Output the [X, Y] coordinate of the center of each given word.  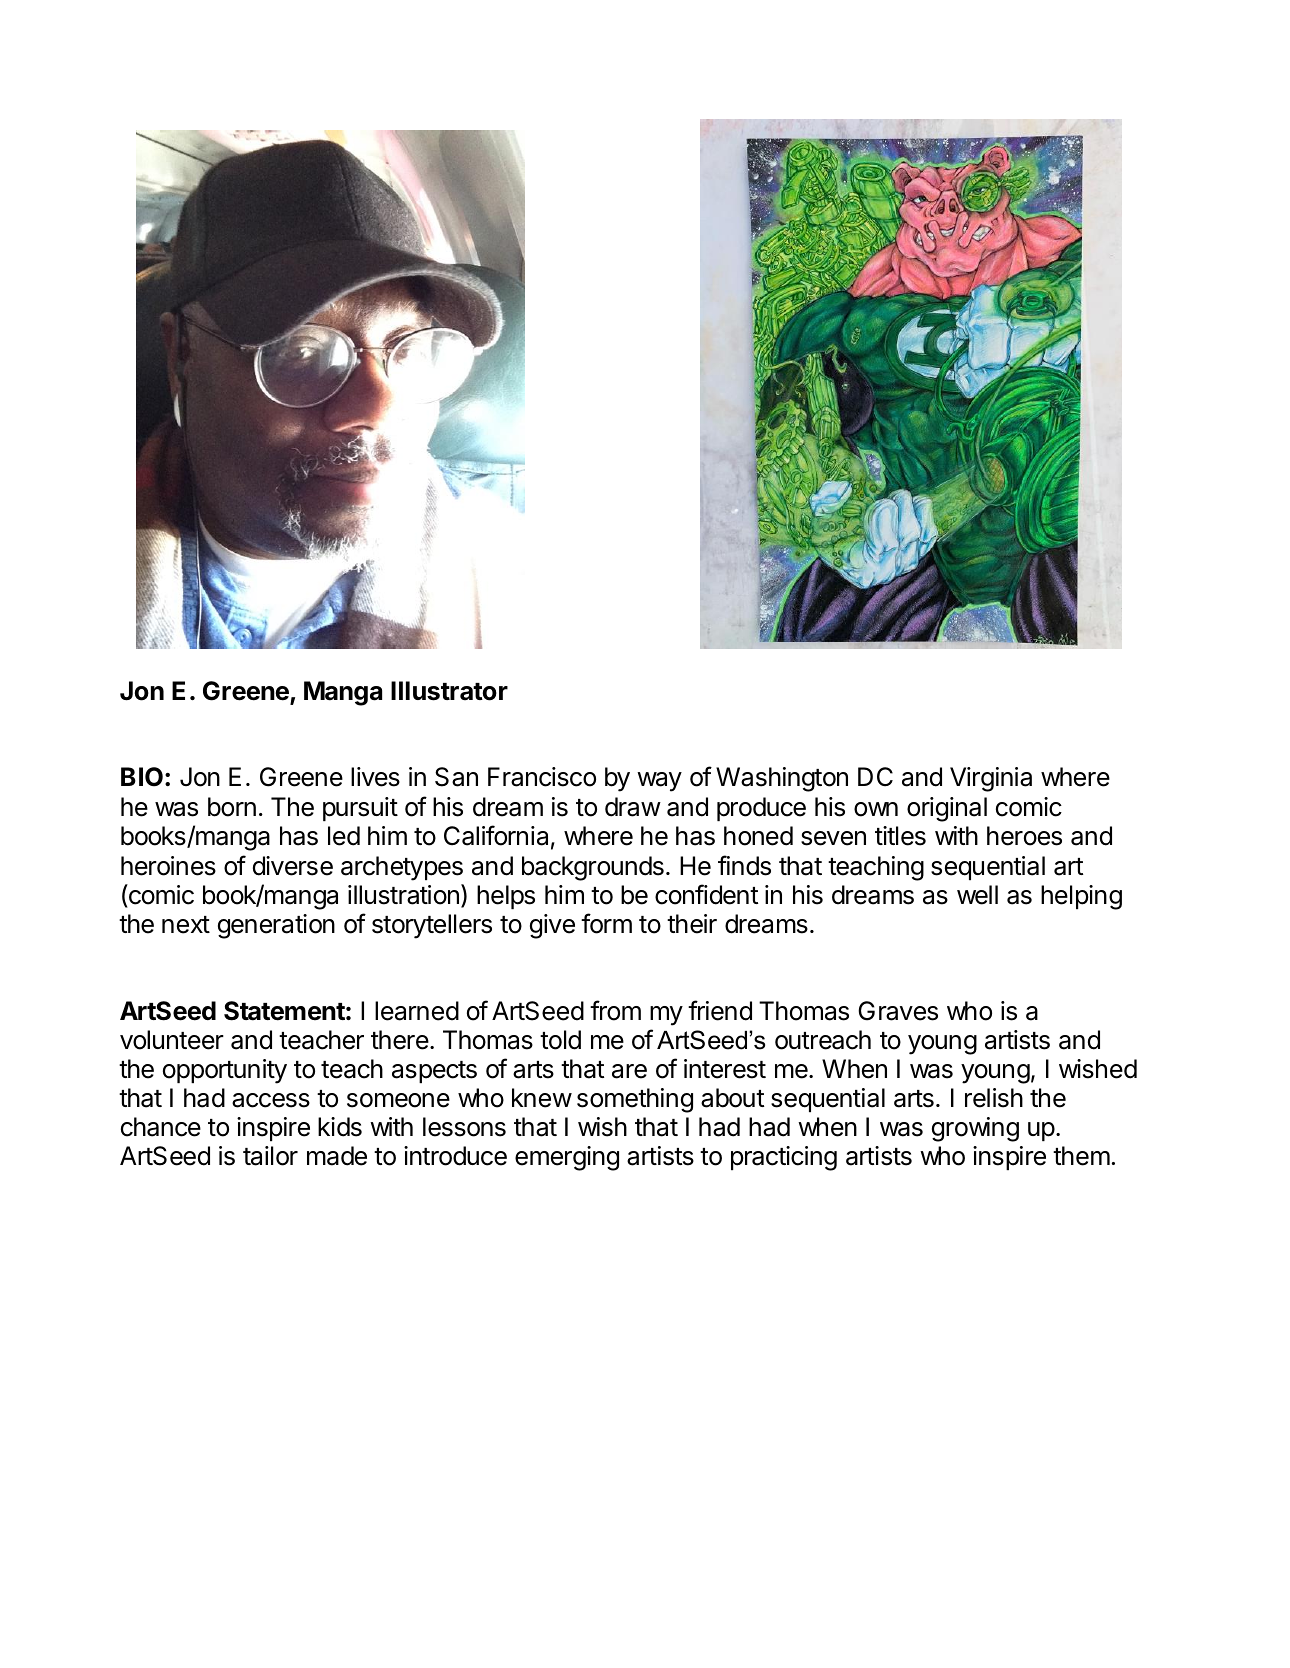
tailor [270, 1156]
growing [975, 1129]
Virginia [991, 779]
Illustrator [449, 691]
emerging [567, 1158]
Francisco [542, 777]
